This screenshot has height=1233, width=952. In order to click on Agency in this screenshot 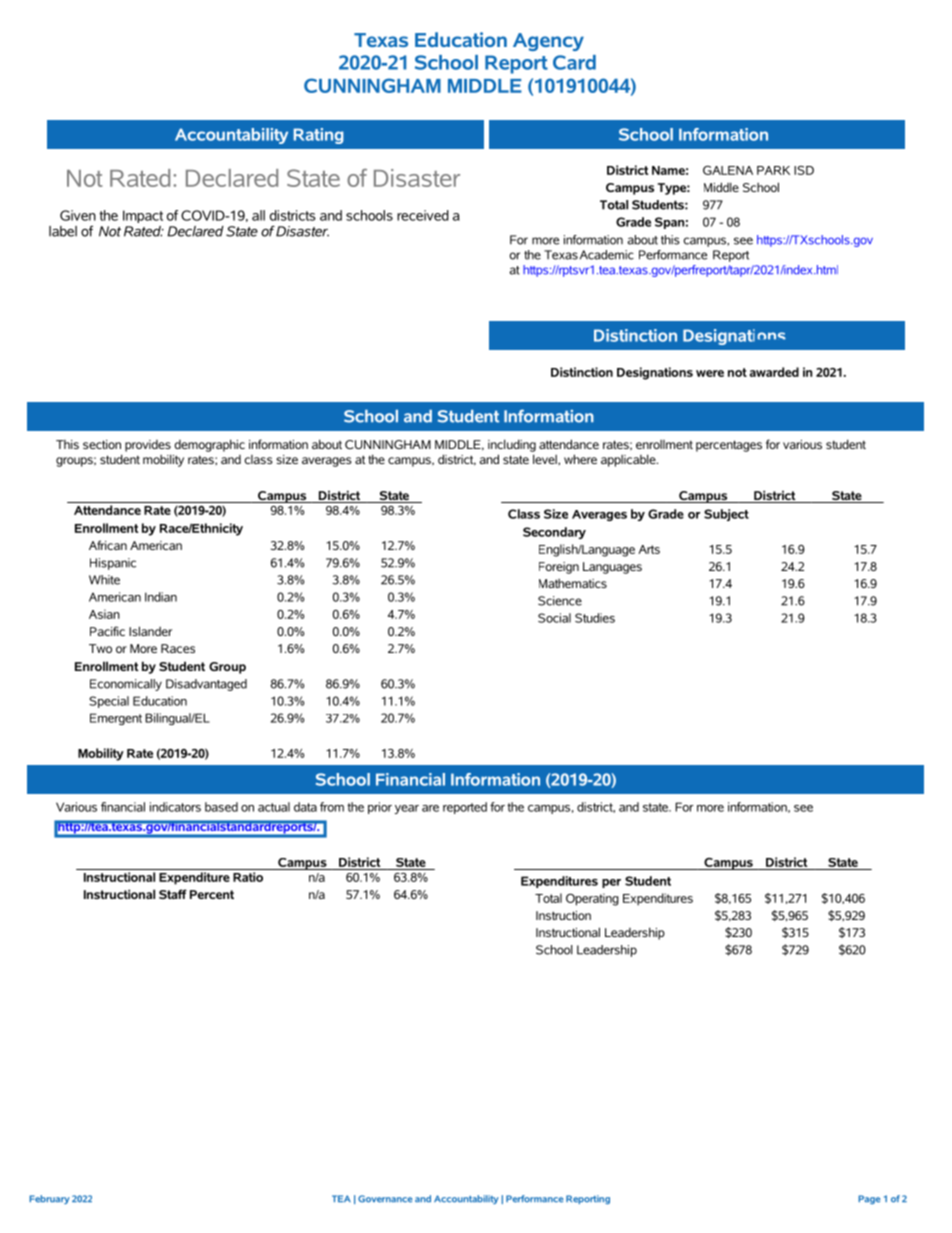, I will do `click(548, 42)`.
